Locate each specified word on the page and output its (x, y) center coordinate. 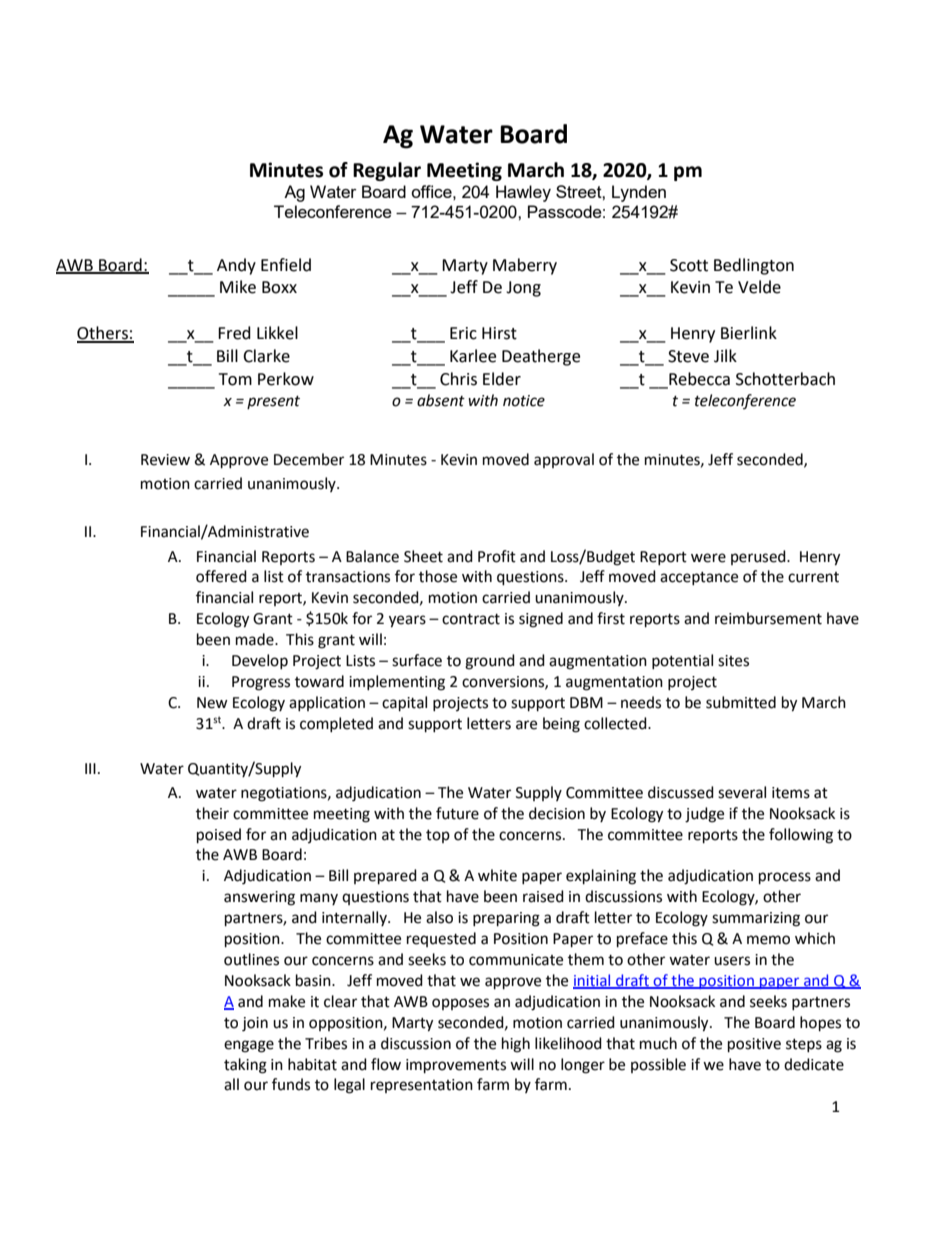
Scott (689, 265)
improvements (456, 1066)
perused (759, 557)
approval (564, 460)
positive (754, 1045)
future (457, 813)
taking (245, 1066)
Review (165, 460)
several (742, 792)
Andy (236, 266)
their (212, 813)
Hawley (523, 193)
